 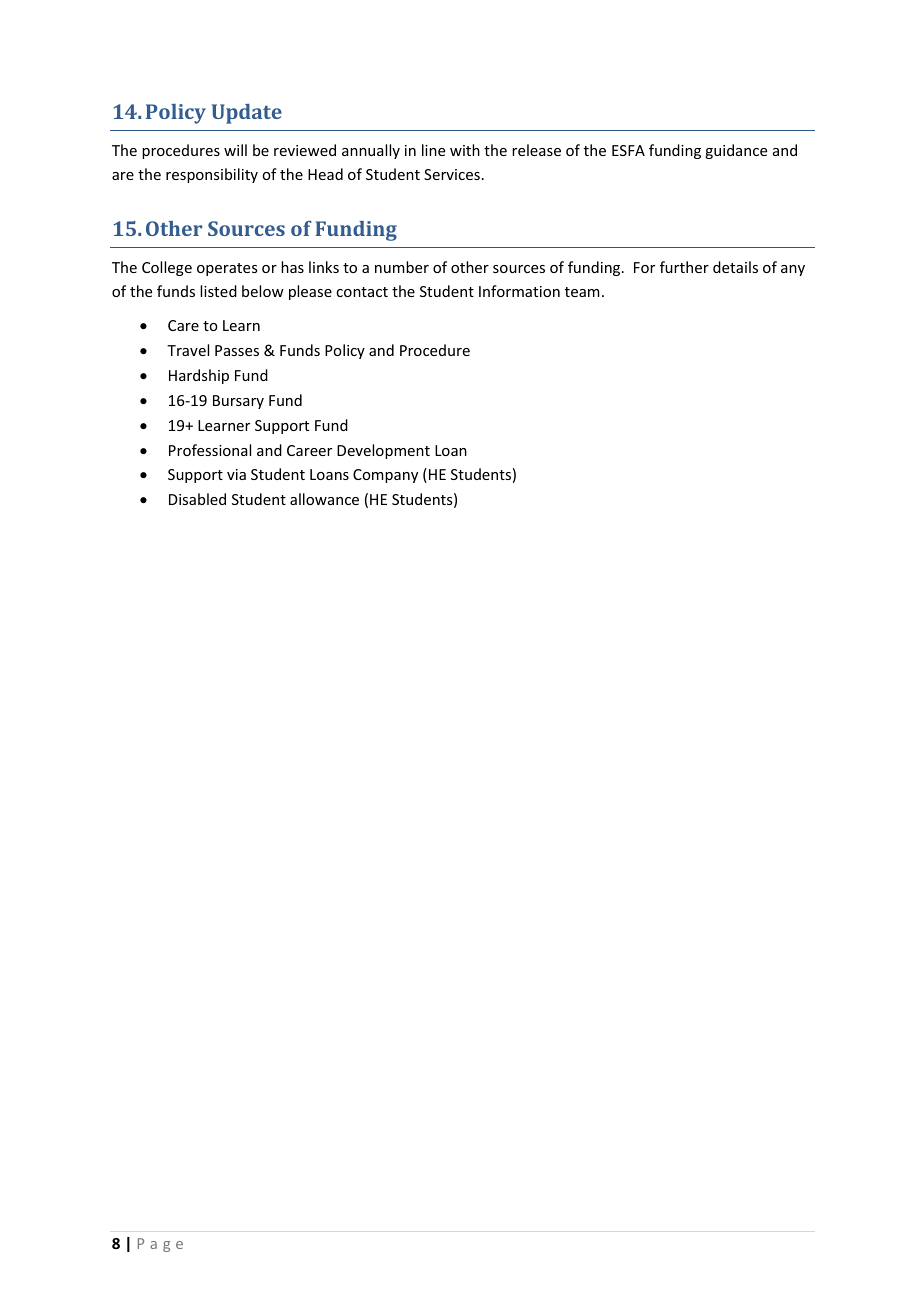 What do you see at coordinates (519, 291) in the document?
I see `Information` at bounding box center [519, 291].
